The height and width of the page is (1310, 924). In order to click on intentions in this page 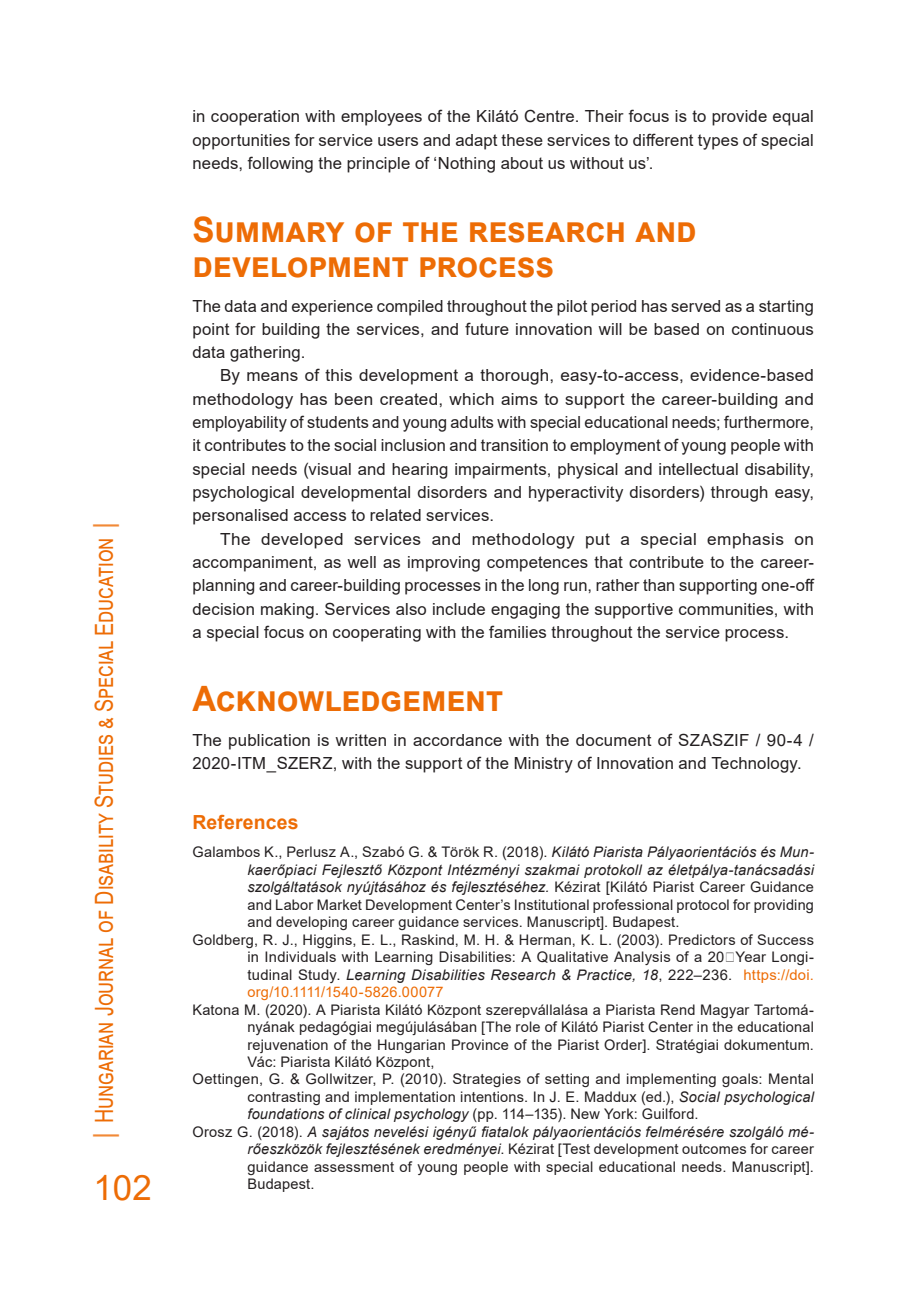, I will do `click(493, 1096)`.
